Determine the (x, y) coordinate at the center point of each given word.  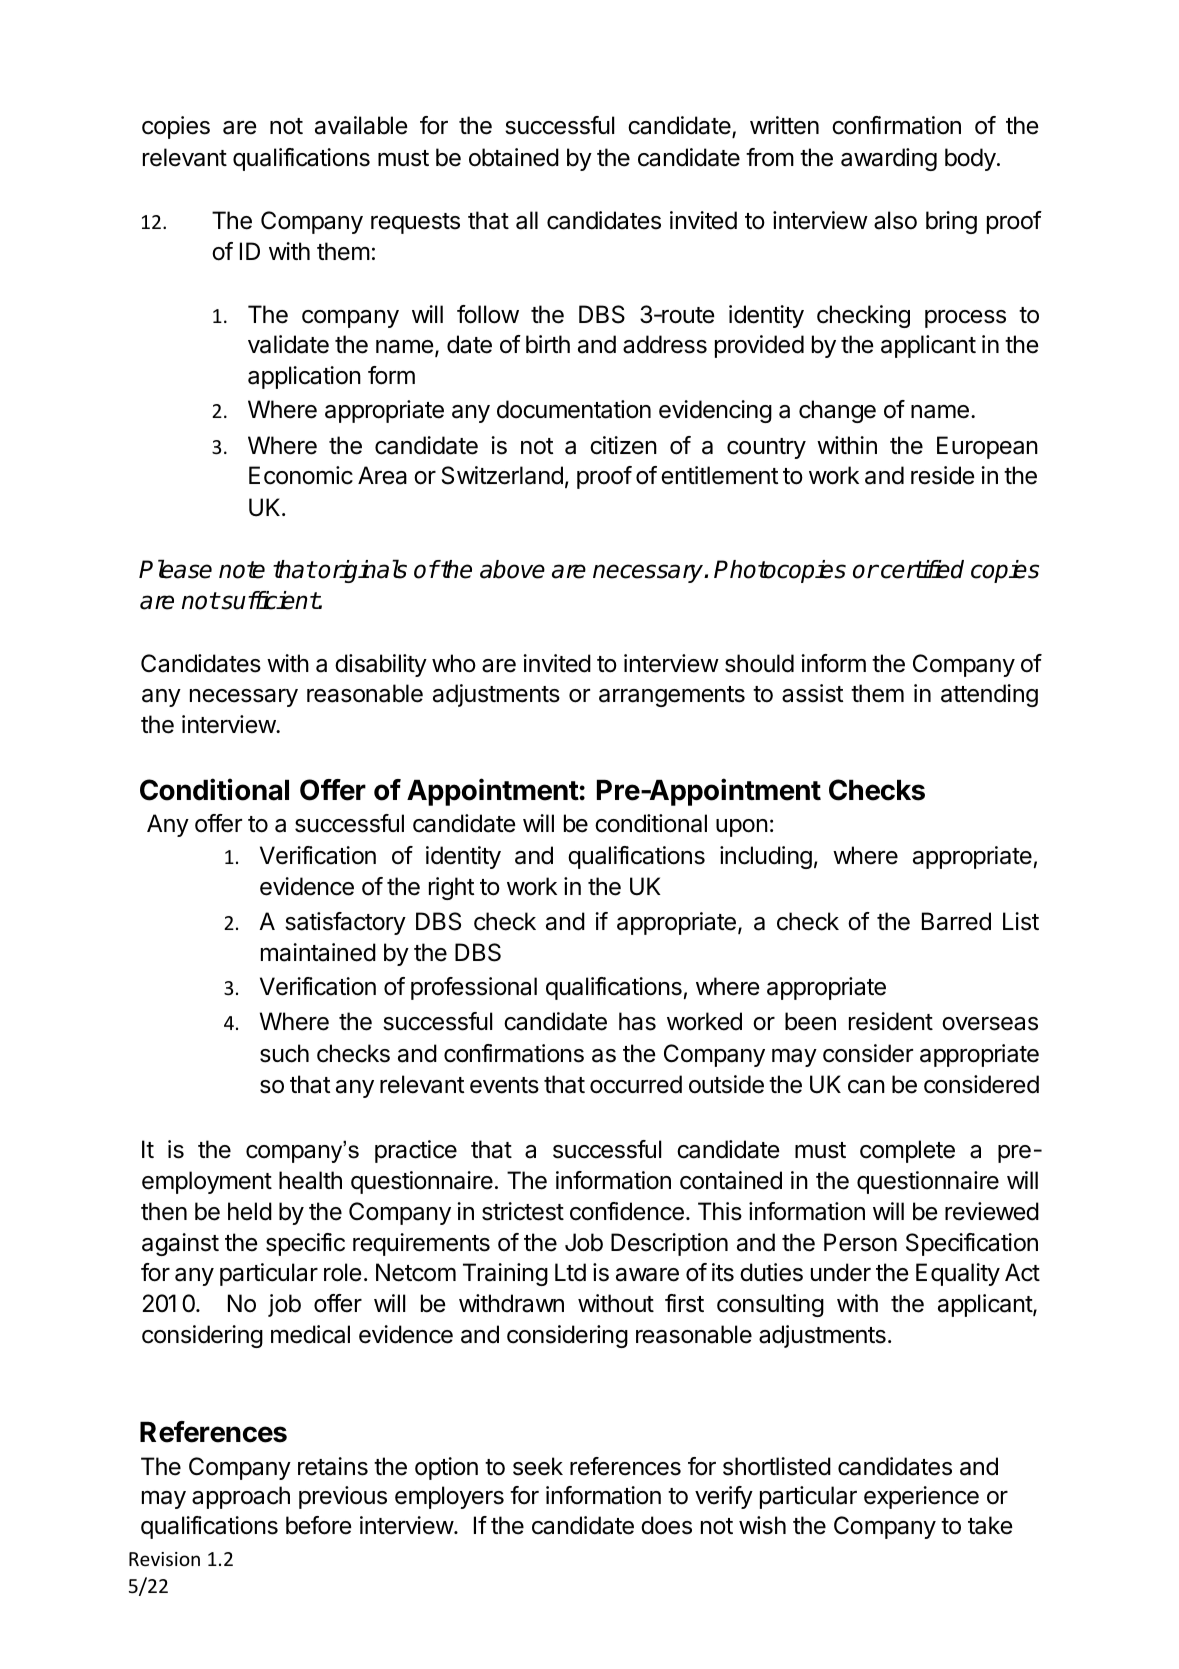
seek (538, 1466)
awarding (889, 159)
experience (921, 1497)
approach (241, 1497)
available (361, 125)
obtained (514, 157)
